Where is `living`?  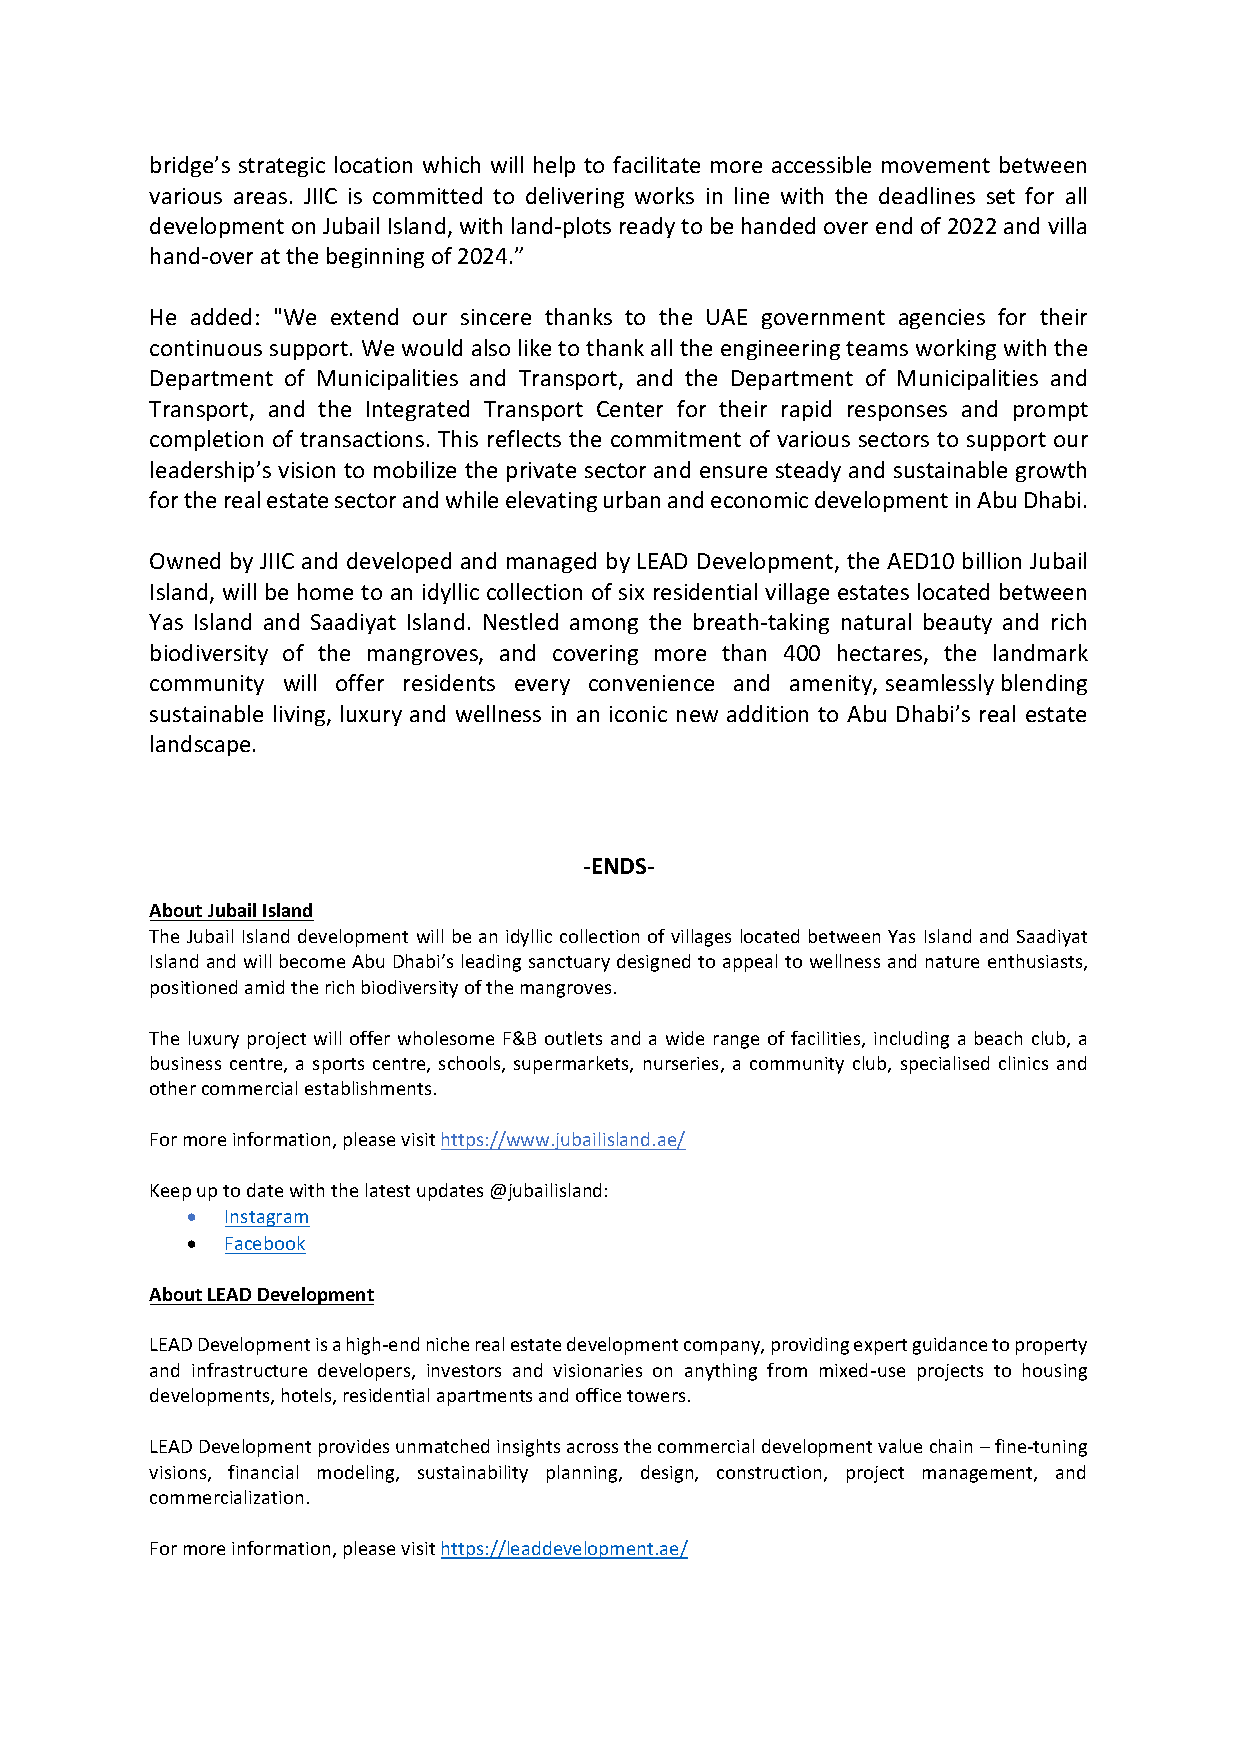
living is located at coordinates (301, 715).
